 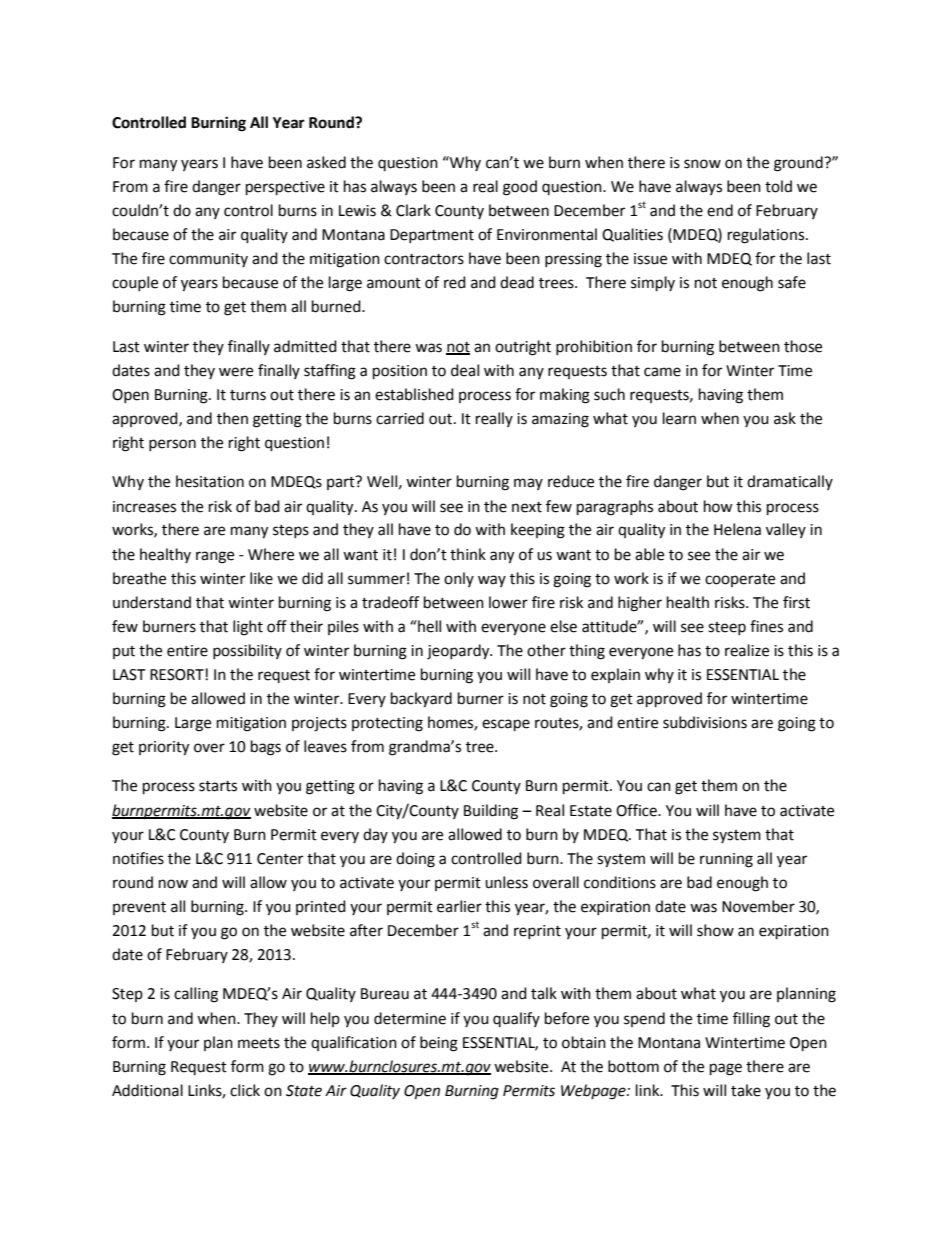 I want to click on then, so click(x=232, y=418).
